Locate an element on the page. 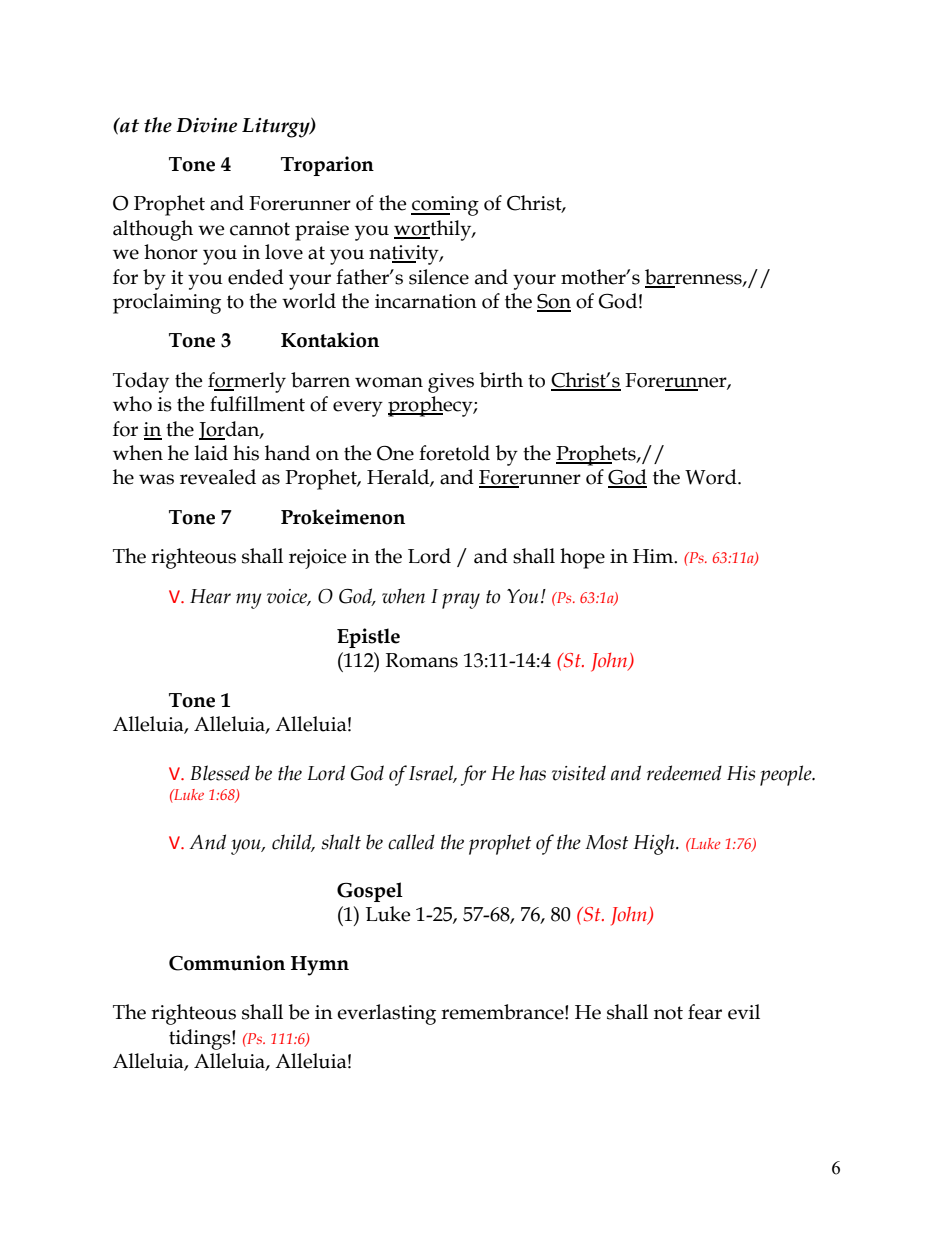 The image size is (952, 1233). redeemed is located at coordinates (684, 773).
